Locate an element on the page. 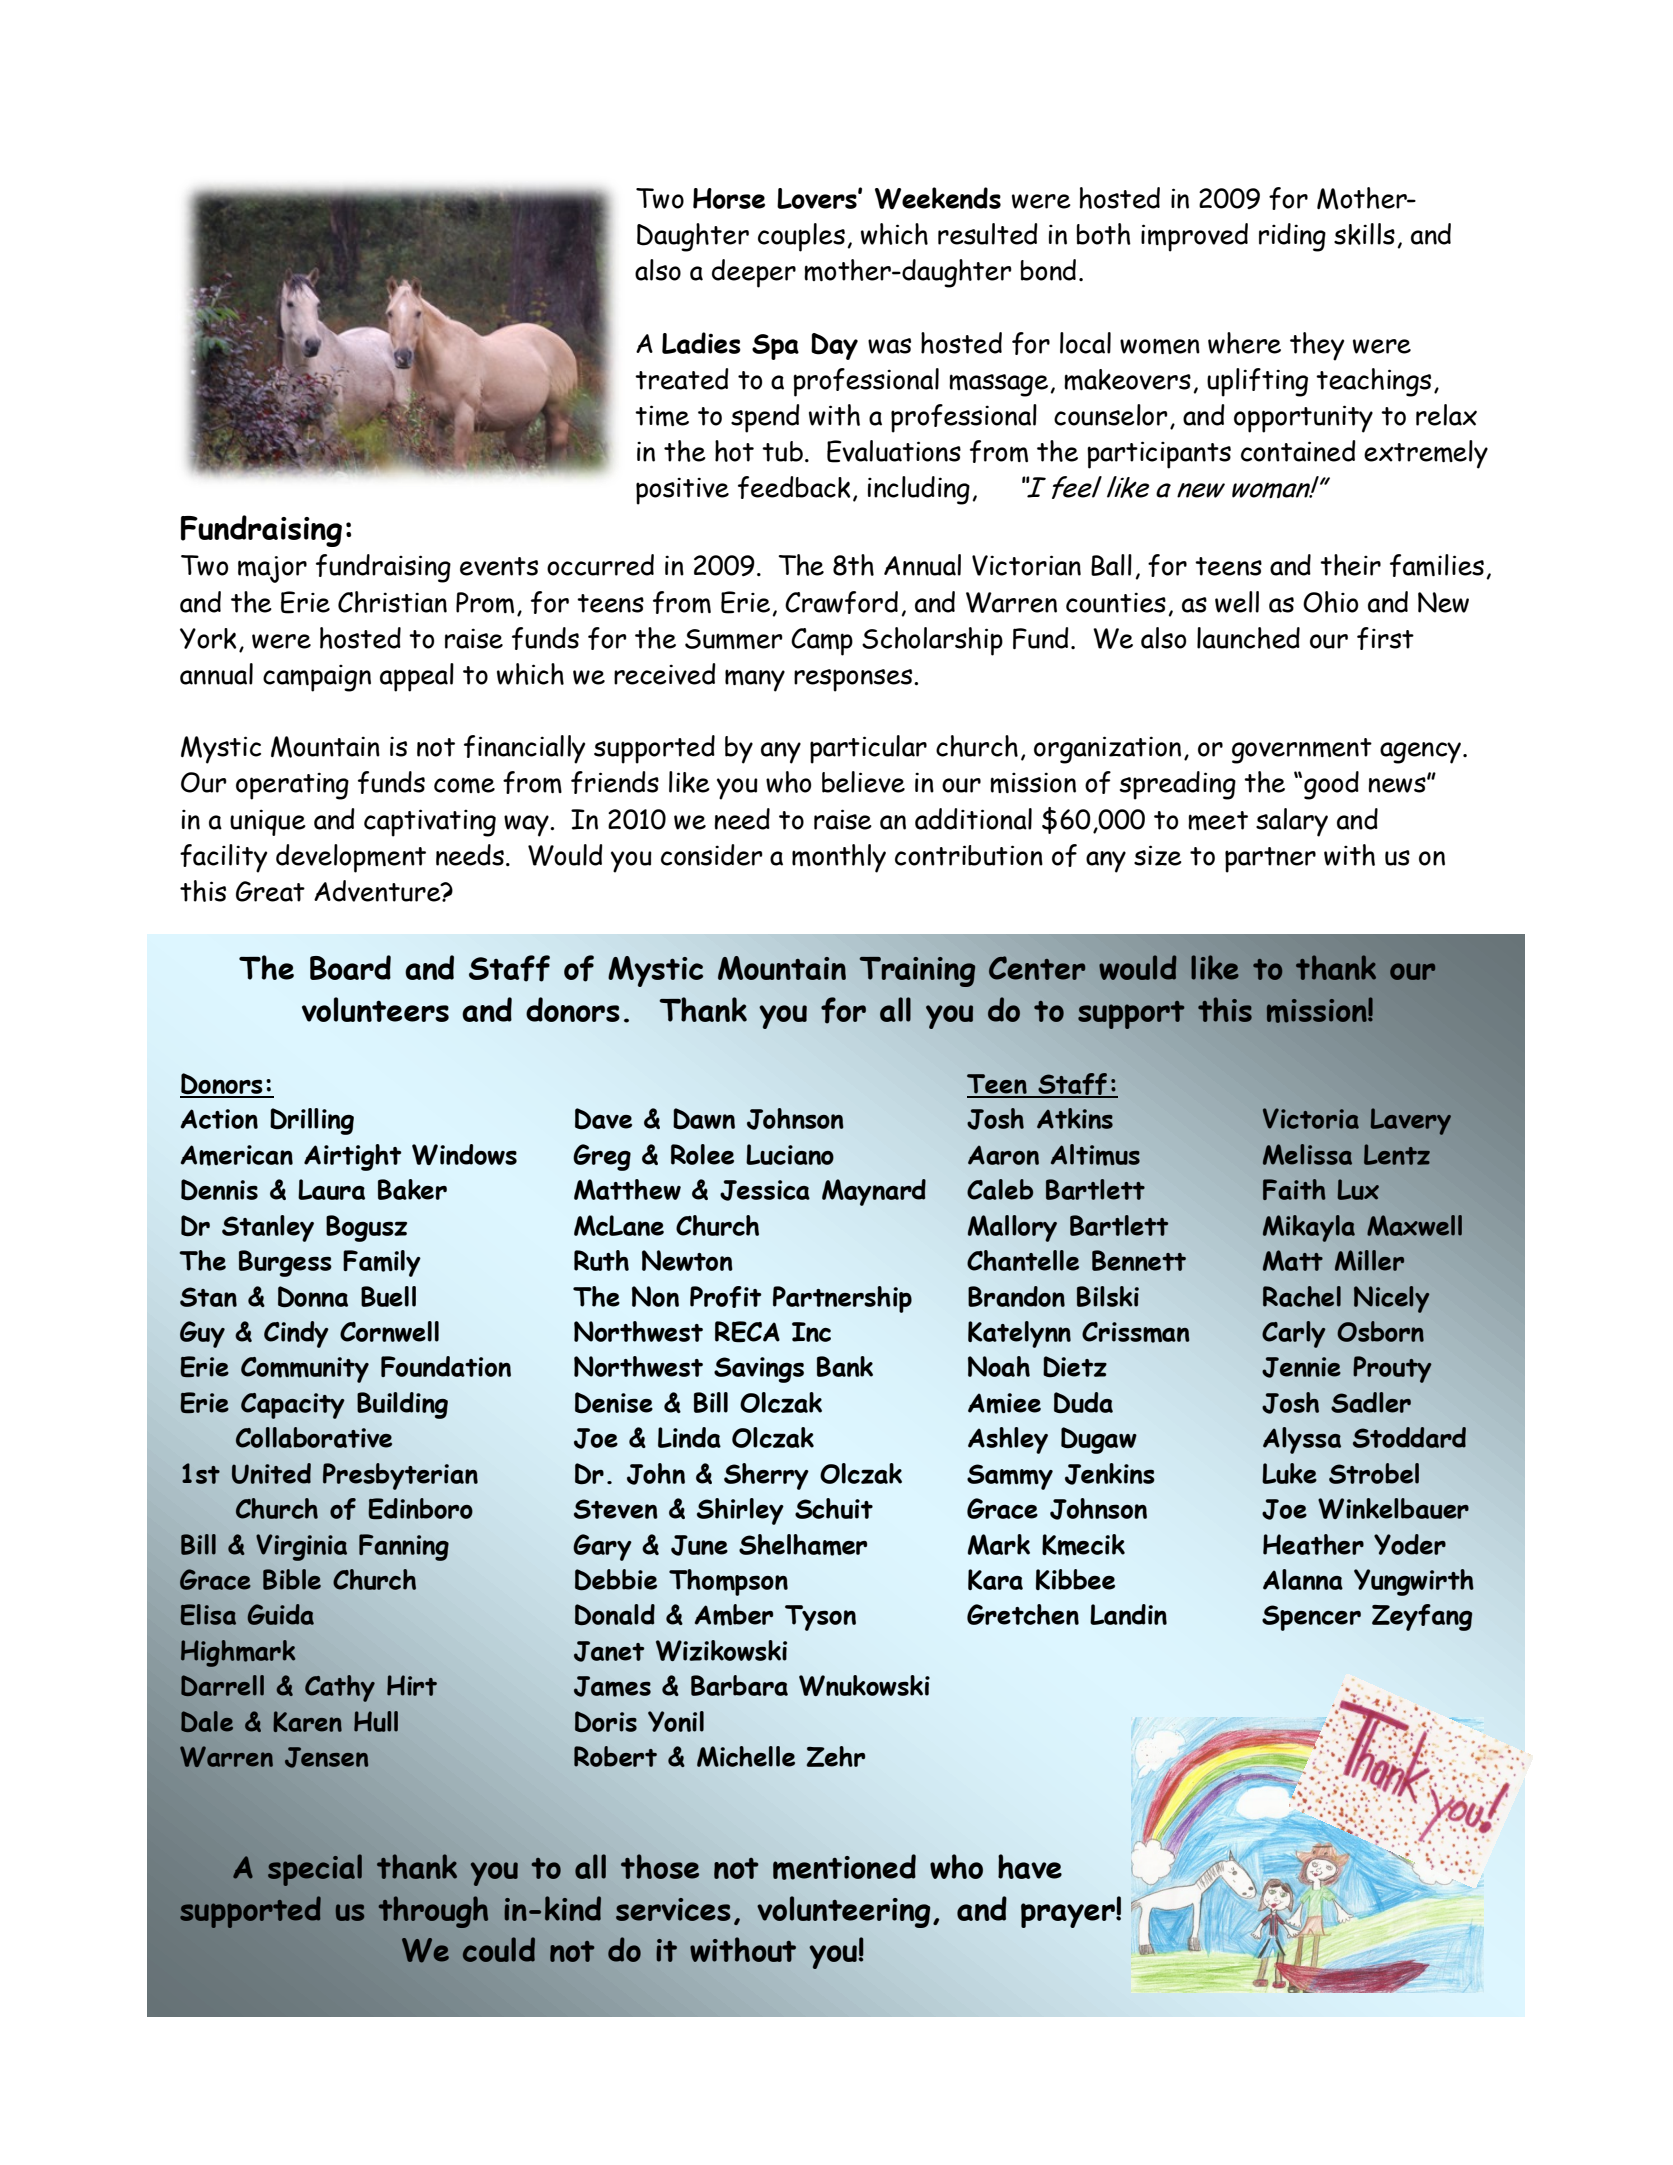  riding is located at coordinates (1292, 237).
